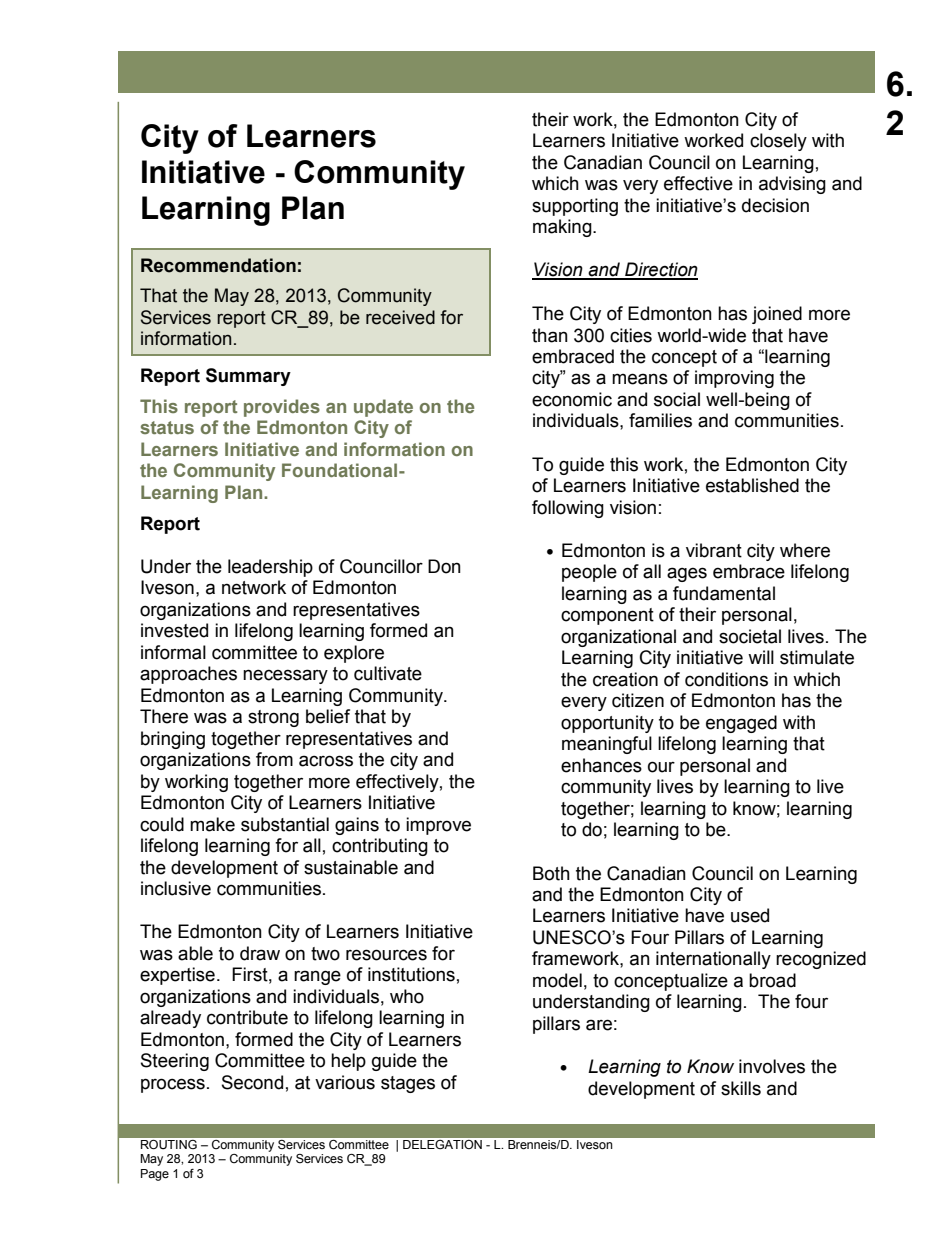 This image has height=1233, width=952. What do you see at coordinates (761, 657) in the image?
I see `will` at bounding box center [761, 657].
